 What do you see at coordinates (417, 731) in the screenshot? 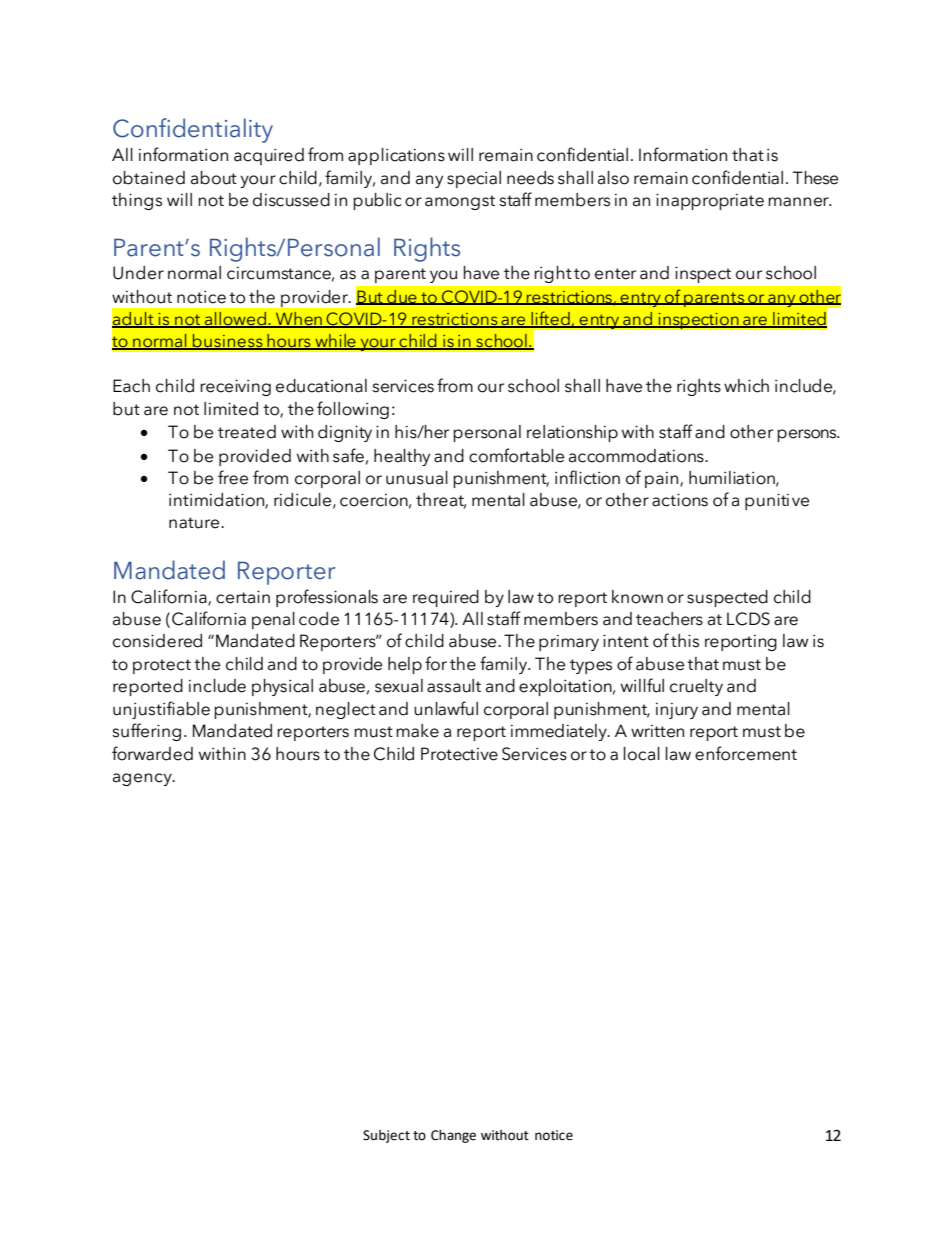
I see `make` at bounding box center [417, 731].
